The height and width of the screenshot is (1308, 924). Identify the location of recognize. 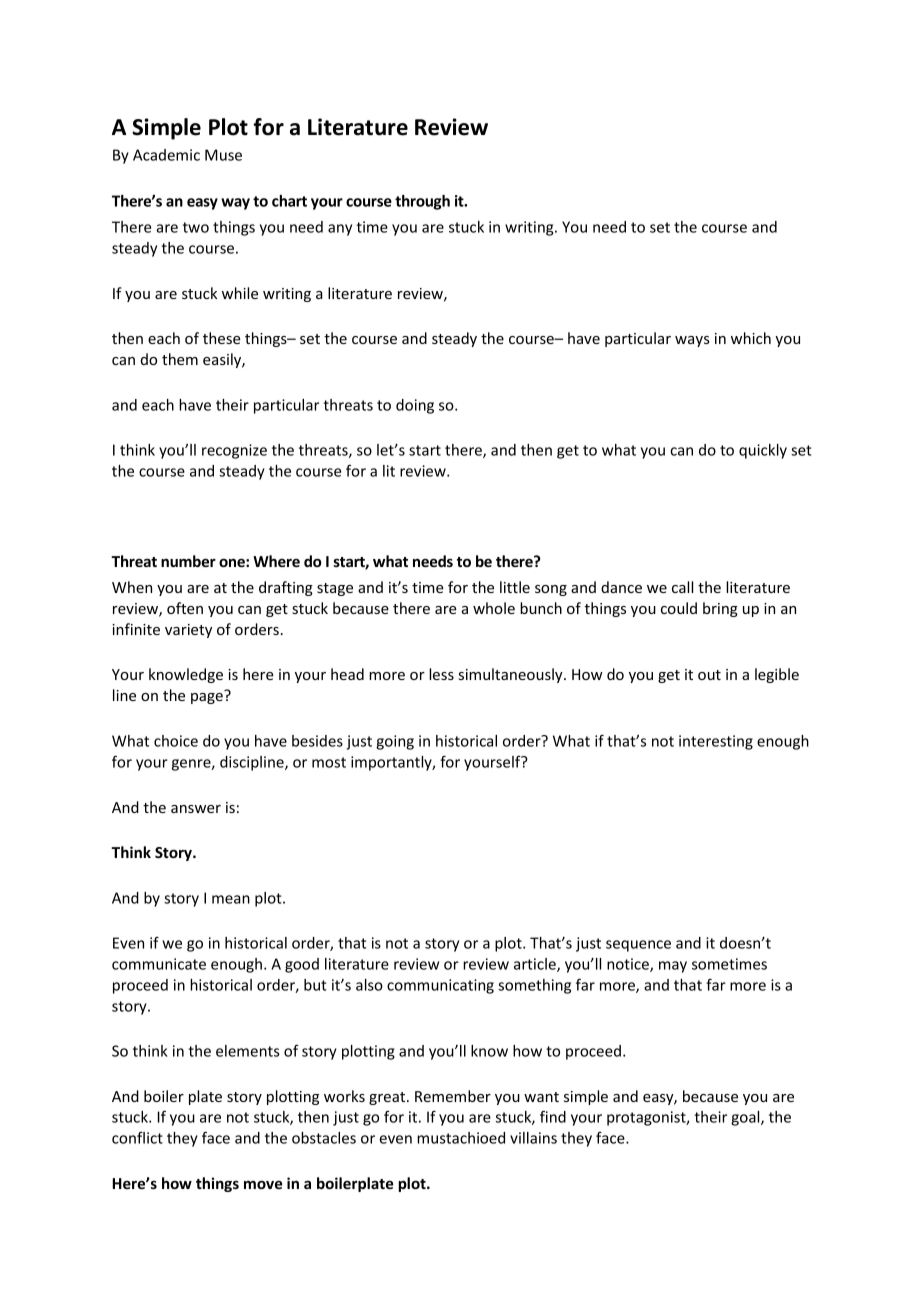
(234, 451).
